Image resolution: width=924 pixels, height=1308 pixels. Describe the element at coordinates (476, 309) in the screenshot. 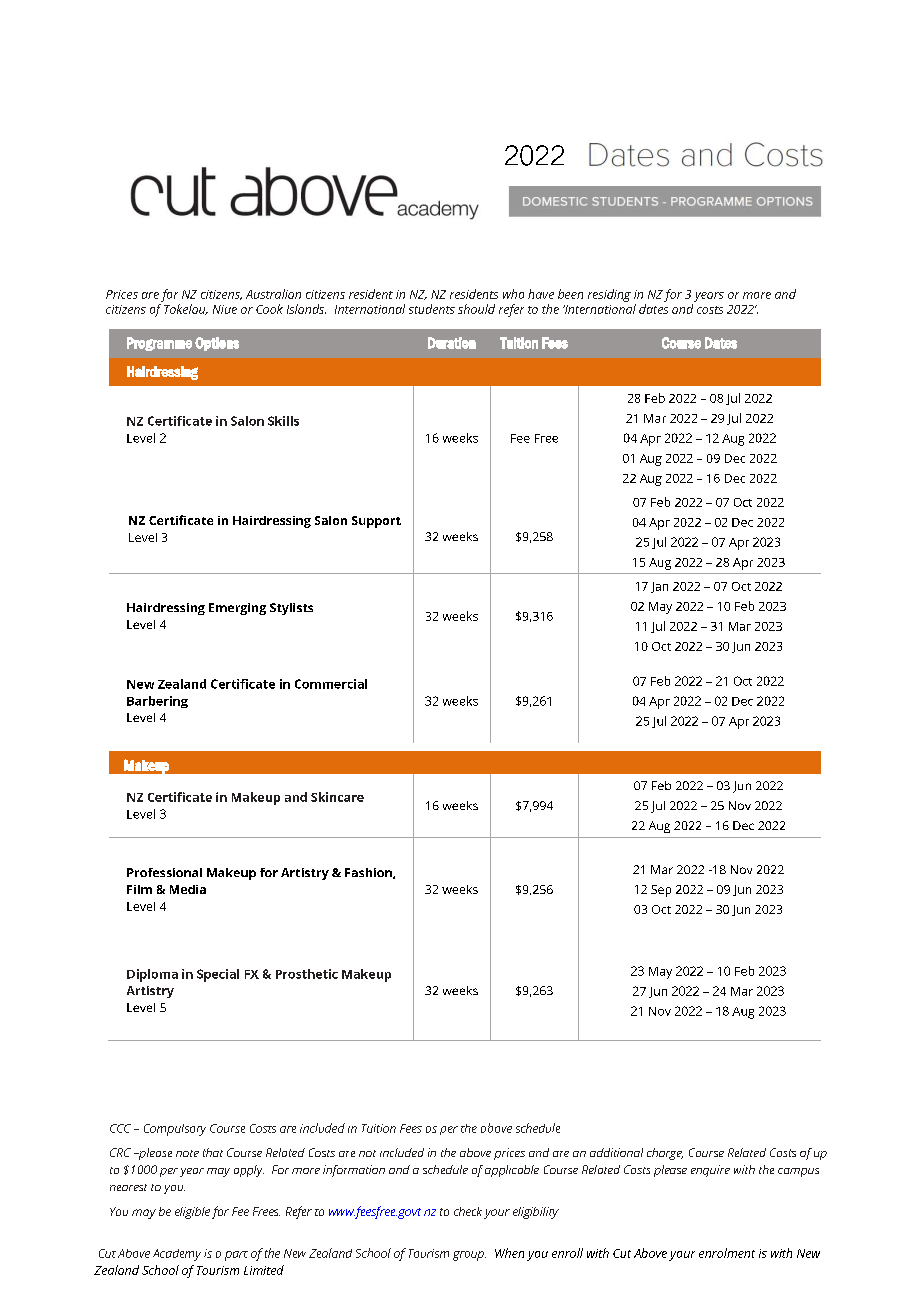

I see `should` at that location.
